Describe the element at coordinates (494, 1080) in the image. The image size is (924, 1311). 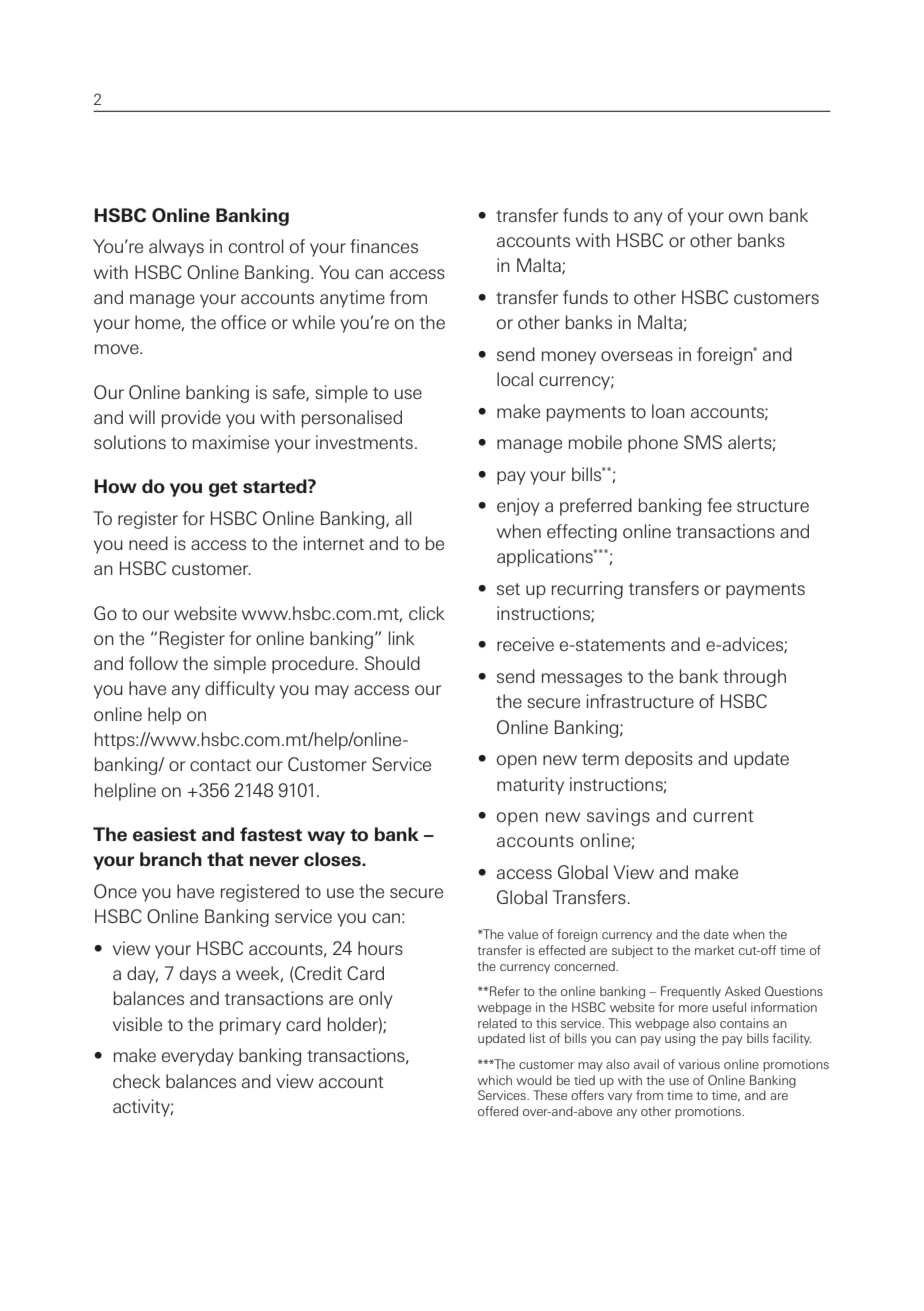
I see `which` at that location.
